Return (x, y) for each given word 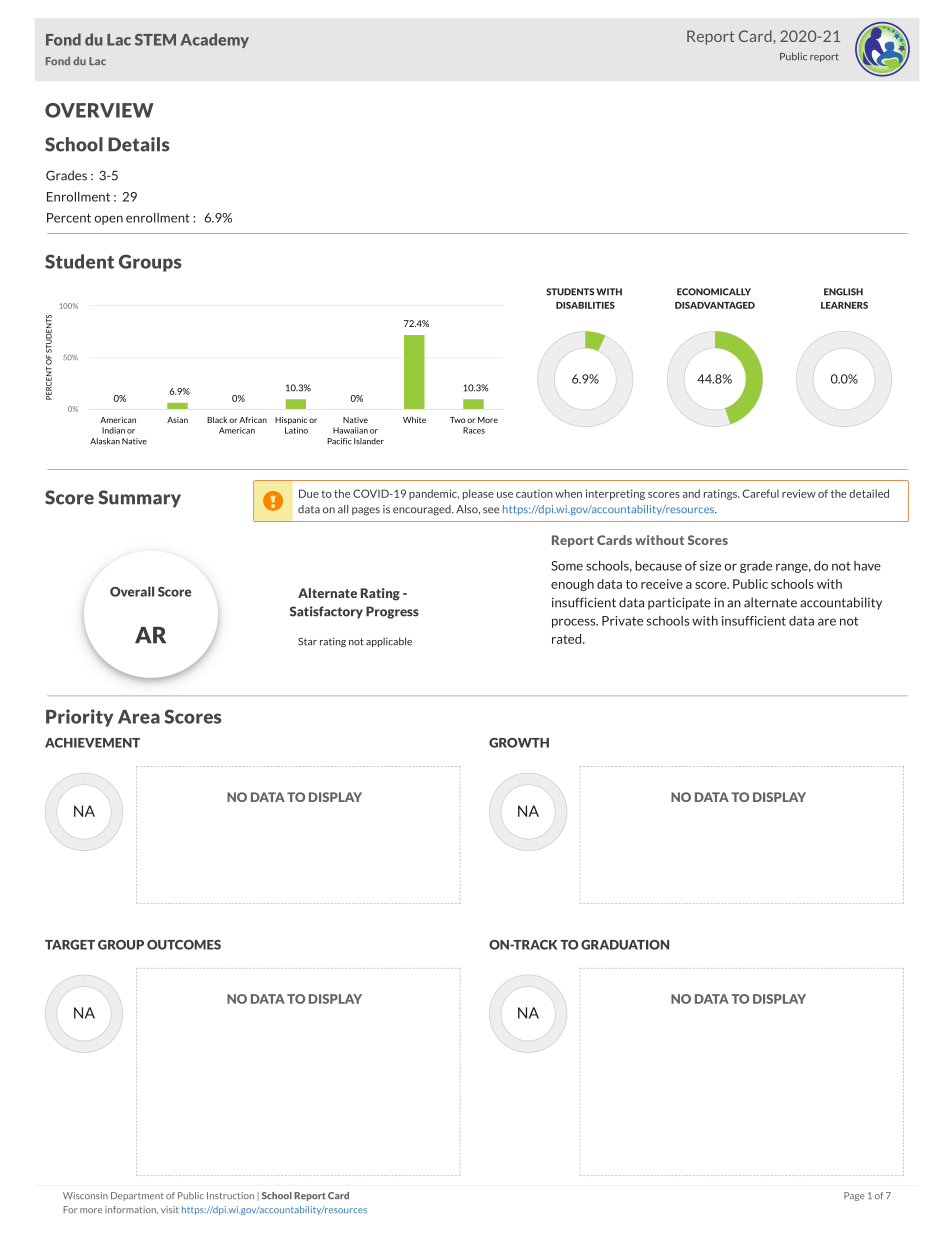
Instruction (230, 1195)
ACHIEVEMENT (92, 743)
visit (170, 1209)
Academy (214, 40)
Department (137, 1196)
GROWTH (519, 743)
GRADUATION (625, 945)
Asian (177, 420)
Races (474, 430)
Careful (761, 493)
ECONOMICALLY (714, 292)
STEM (155, 40)
